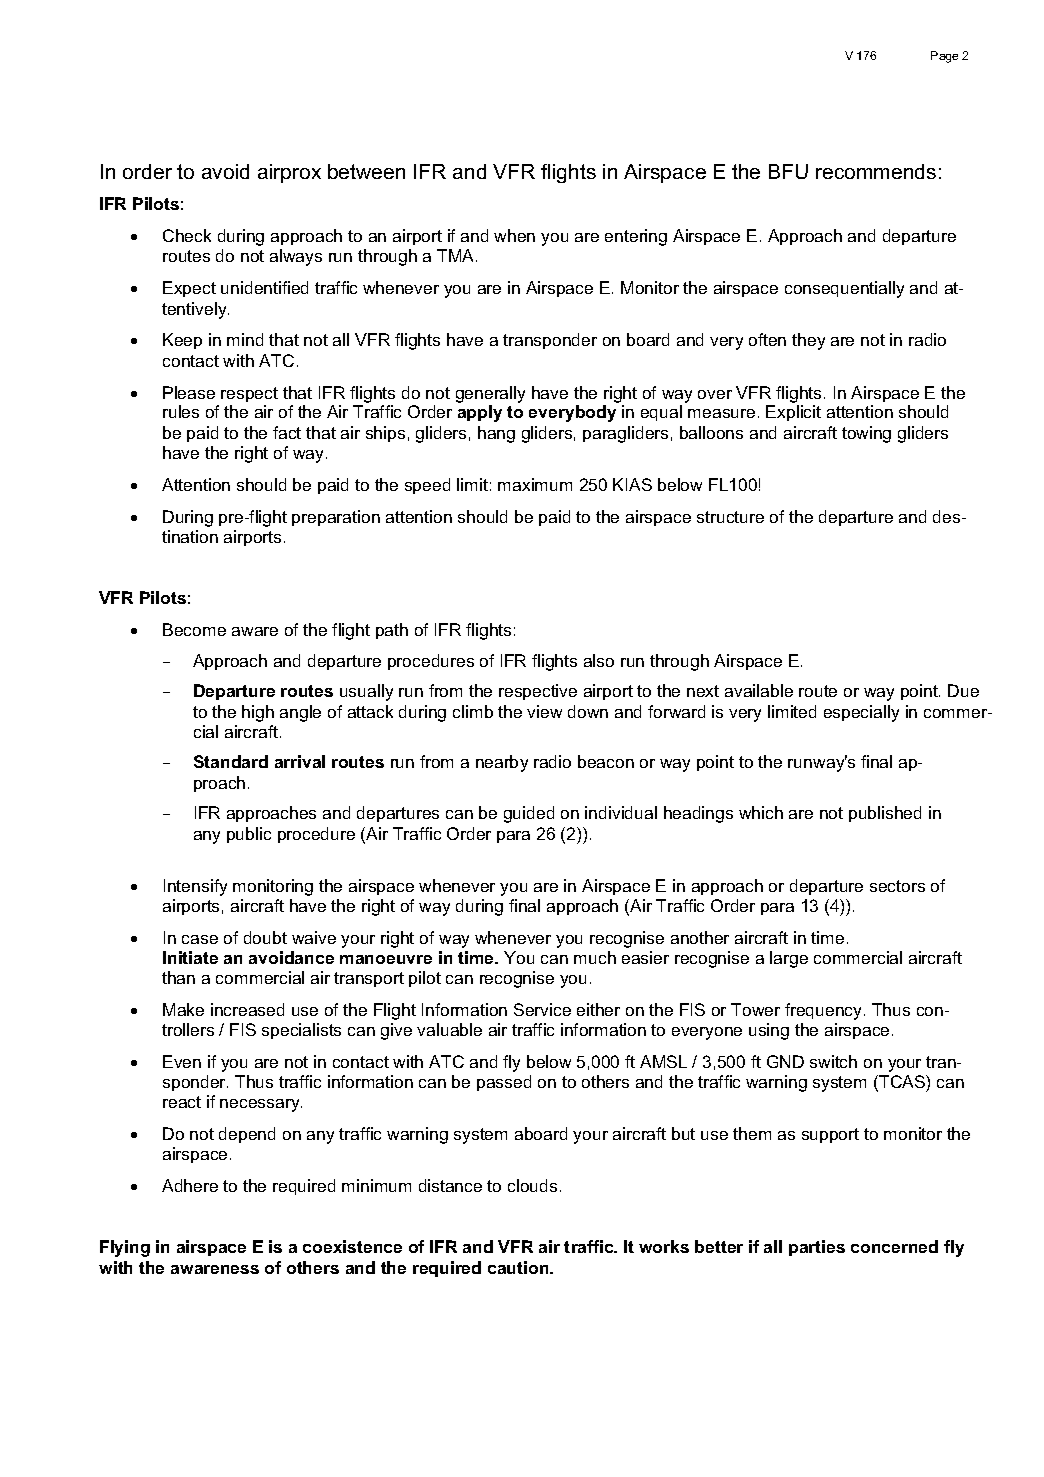 This document has height=1477, width=1044. Describe the element at coordinates (944, 57) in the document. I see `Page` at that location.
